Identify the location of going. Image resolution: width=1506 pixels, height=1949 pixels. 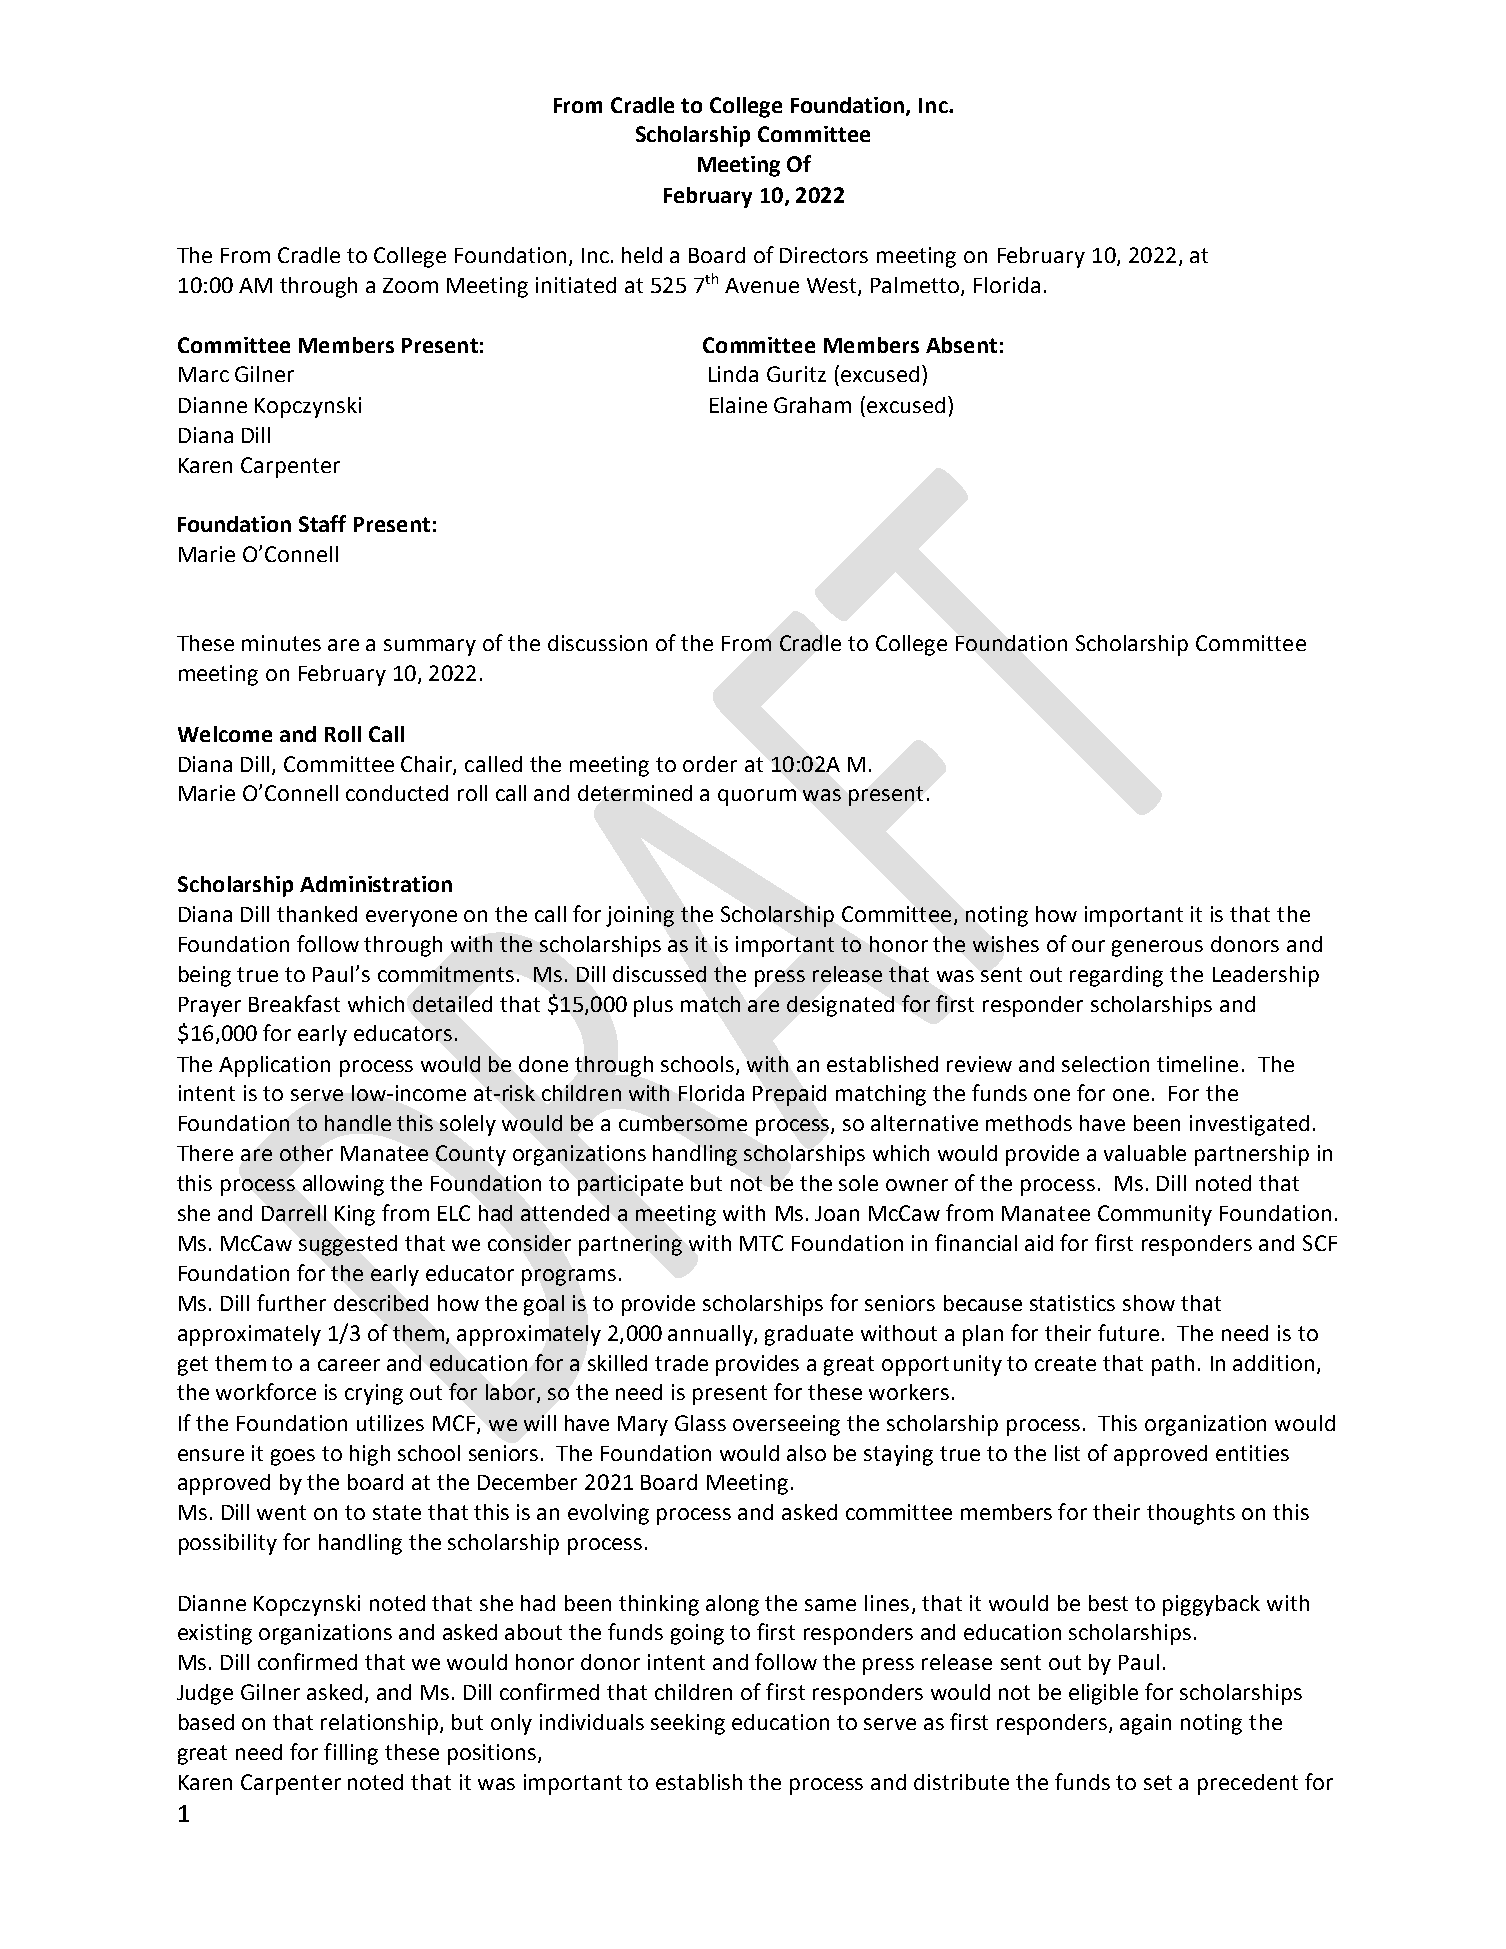
(697, 1634).
